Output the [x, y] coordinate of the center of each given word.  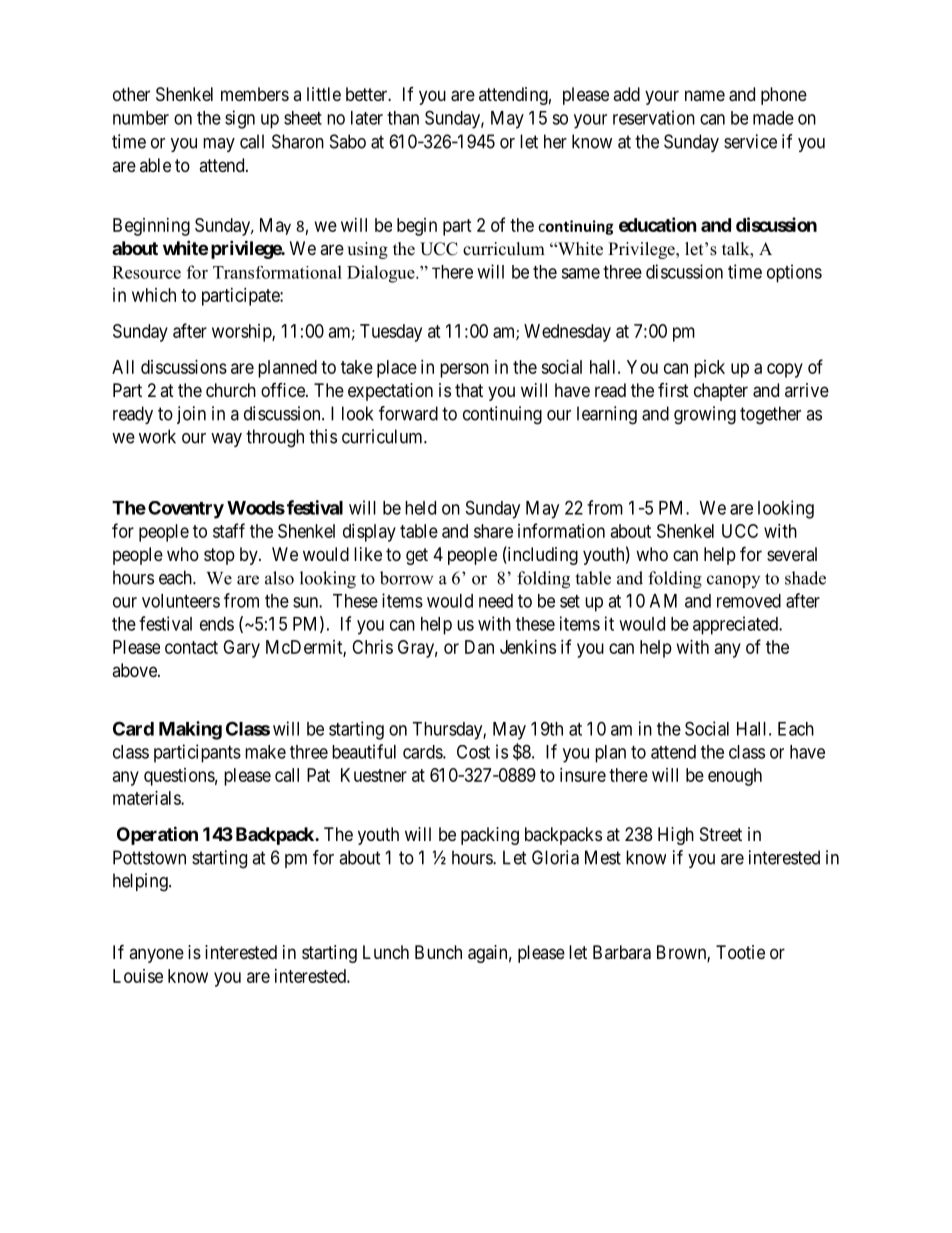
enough [735, 777]
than [403, 118]
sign [240, 119]
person [464, 370]
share [493, 531]
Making [190, 730]
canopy [733, 581]
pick [709, 369]
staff [229, 530]
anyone [156, 955]
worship [242, 333]
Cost [473, 752]
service [750, 141]
